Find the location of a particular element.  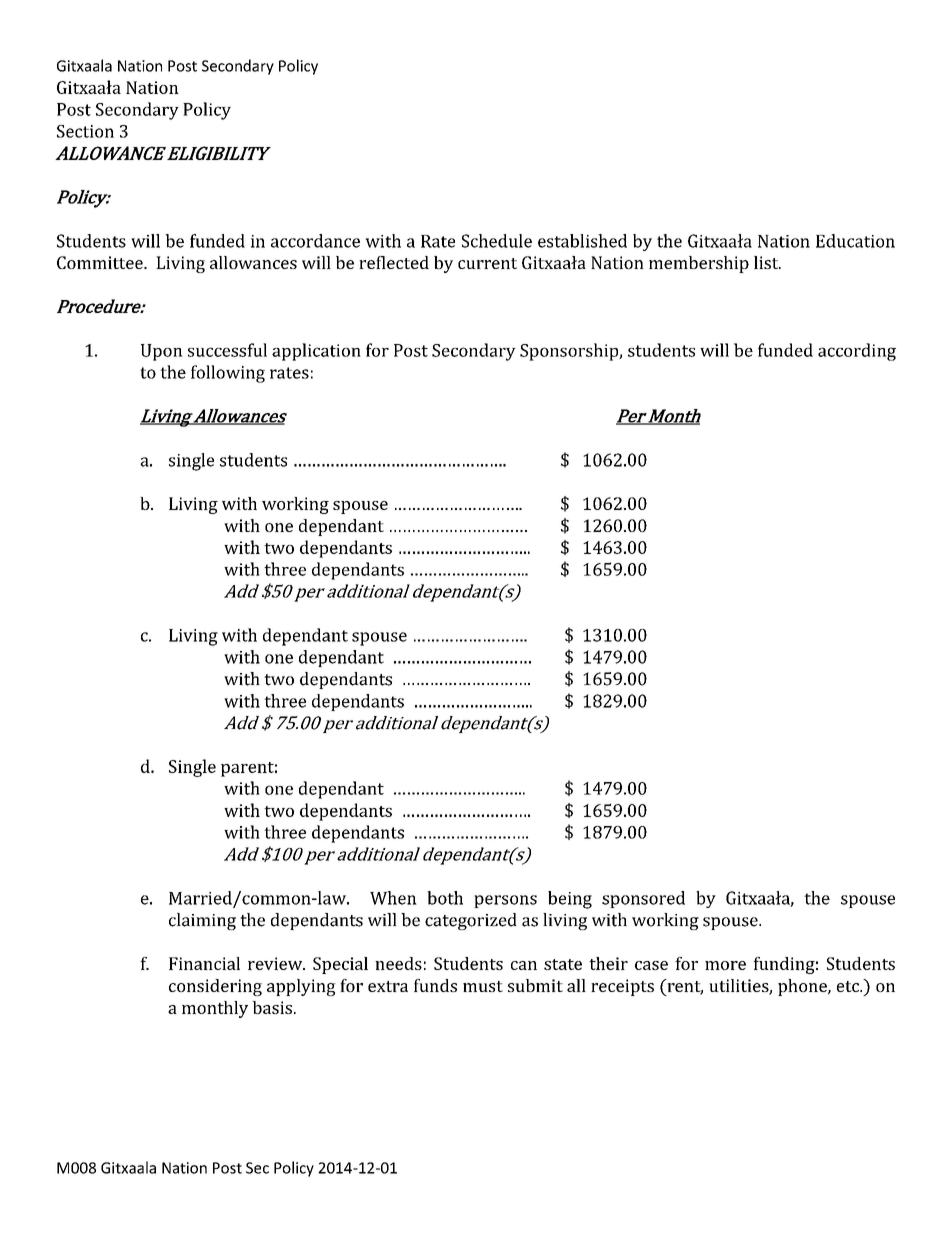

Section is located at coordinates (85, 131).
